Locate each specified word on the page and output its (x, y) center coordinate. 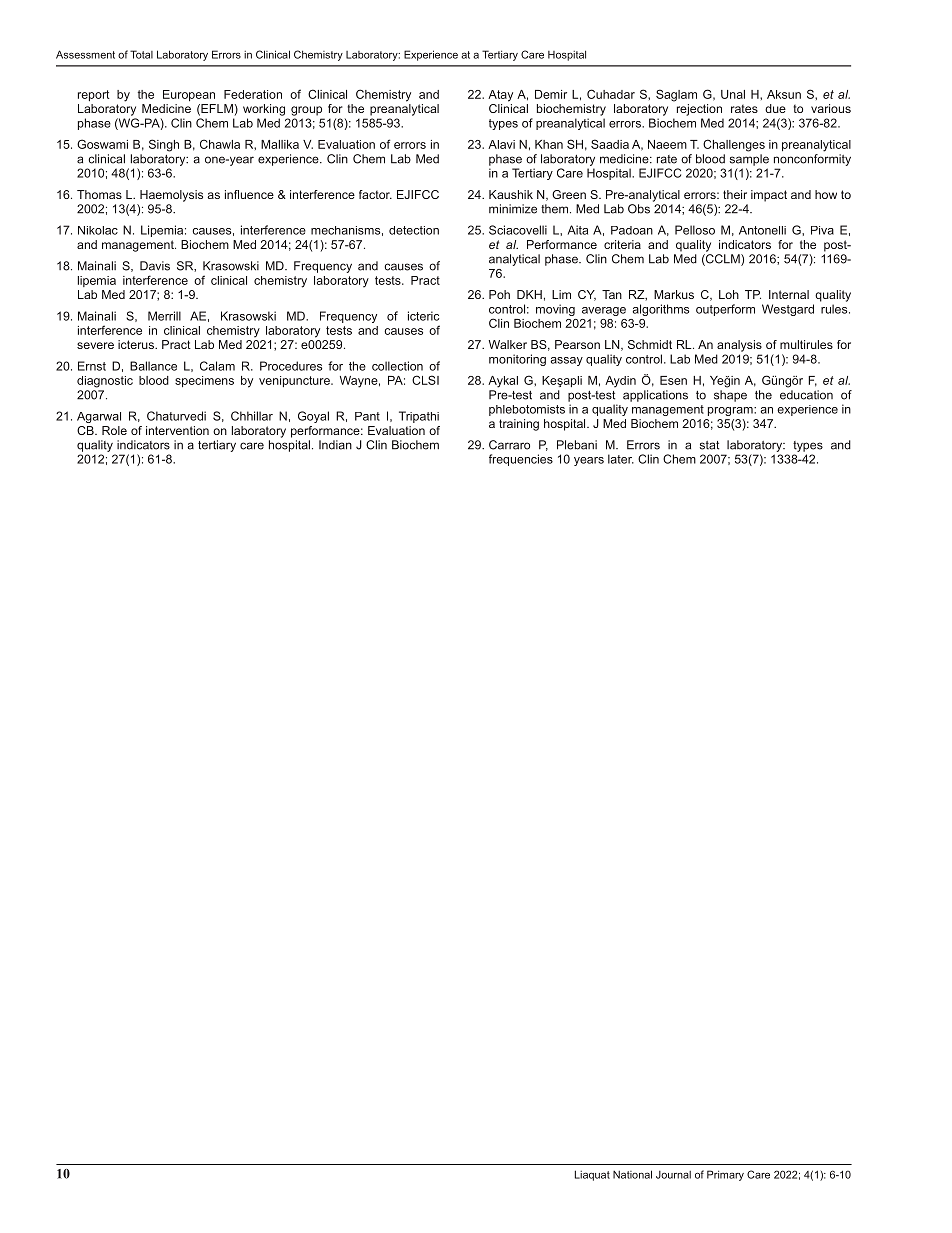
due (775, 108)
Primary (725, 1175)
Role (114, 430)
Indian (335, 445)
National (632, 1174)
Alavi (501, 144)
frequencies (521, 460)
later (621, 459)
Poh (499, 294)
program (731, 411)
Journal (673, 1175)
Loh (729, 294)
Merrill (164, 316)
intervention (177, 430)
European (189, 95)
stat (709, 445)
